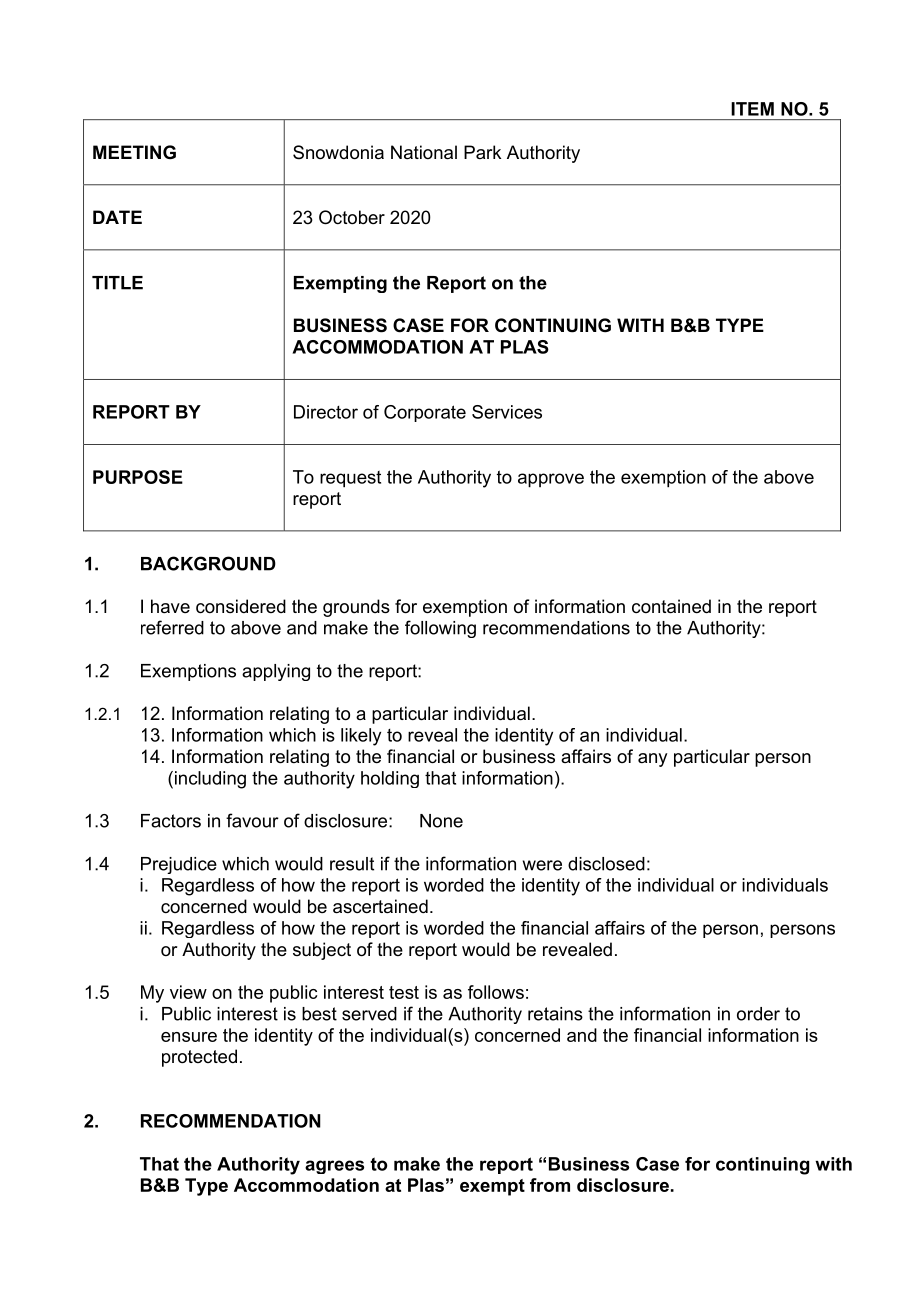 This screenshot has height=1308, width=924. What do you see at coordinates (334, 1167) in the screenshot?
I see `agrees` at bounding box center [334, 1167].
